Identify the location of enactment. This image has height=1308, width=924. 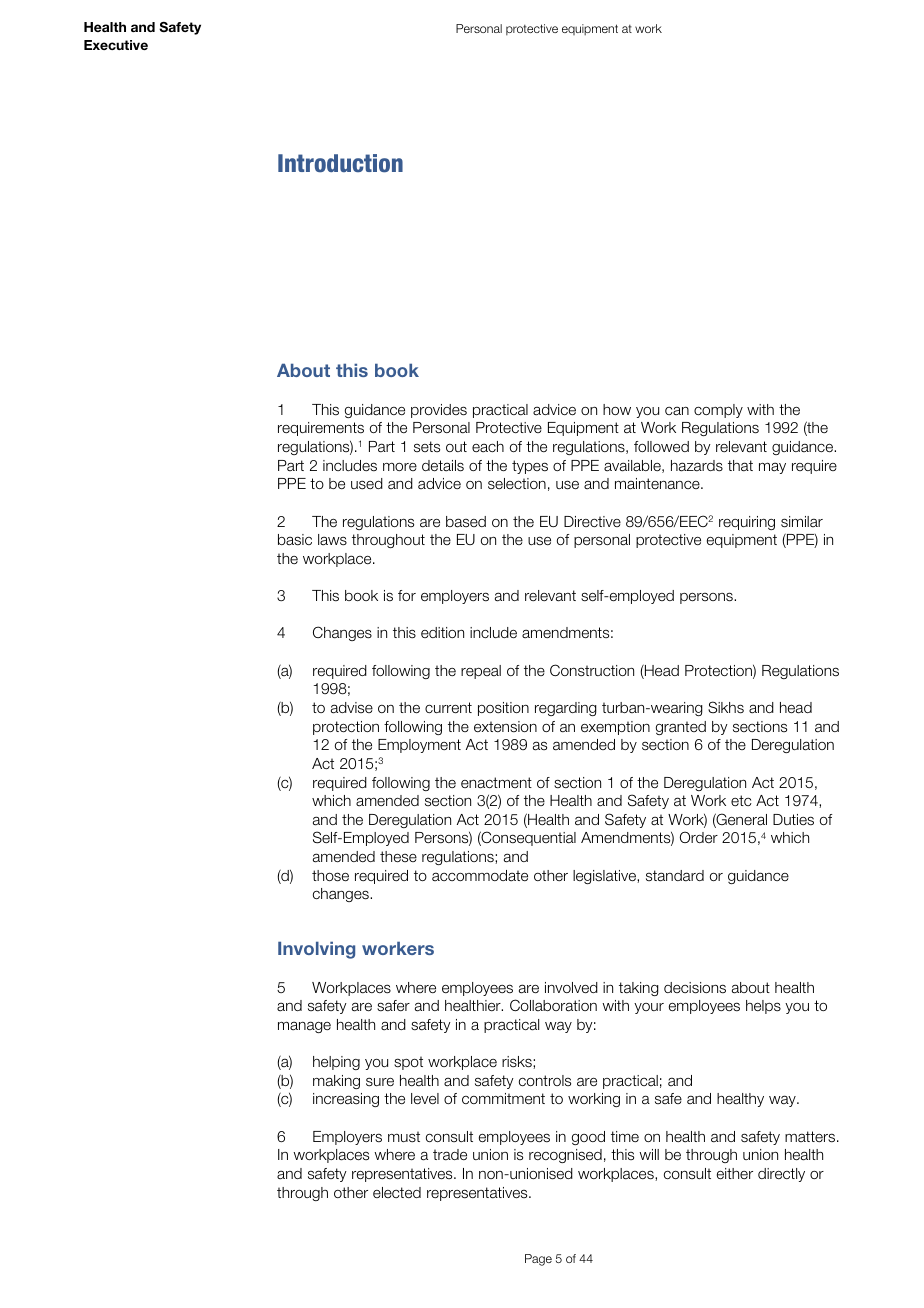
(496, 783).
